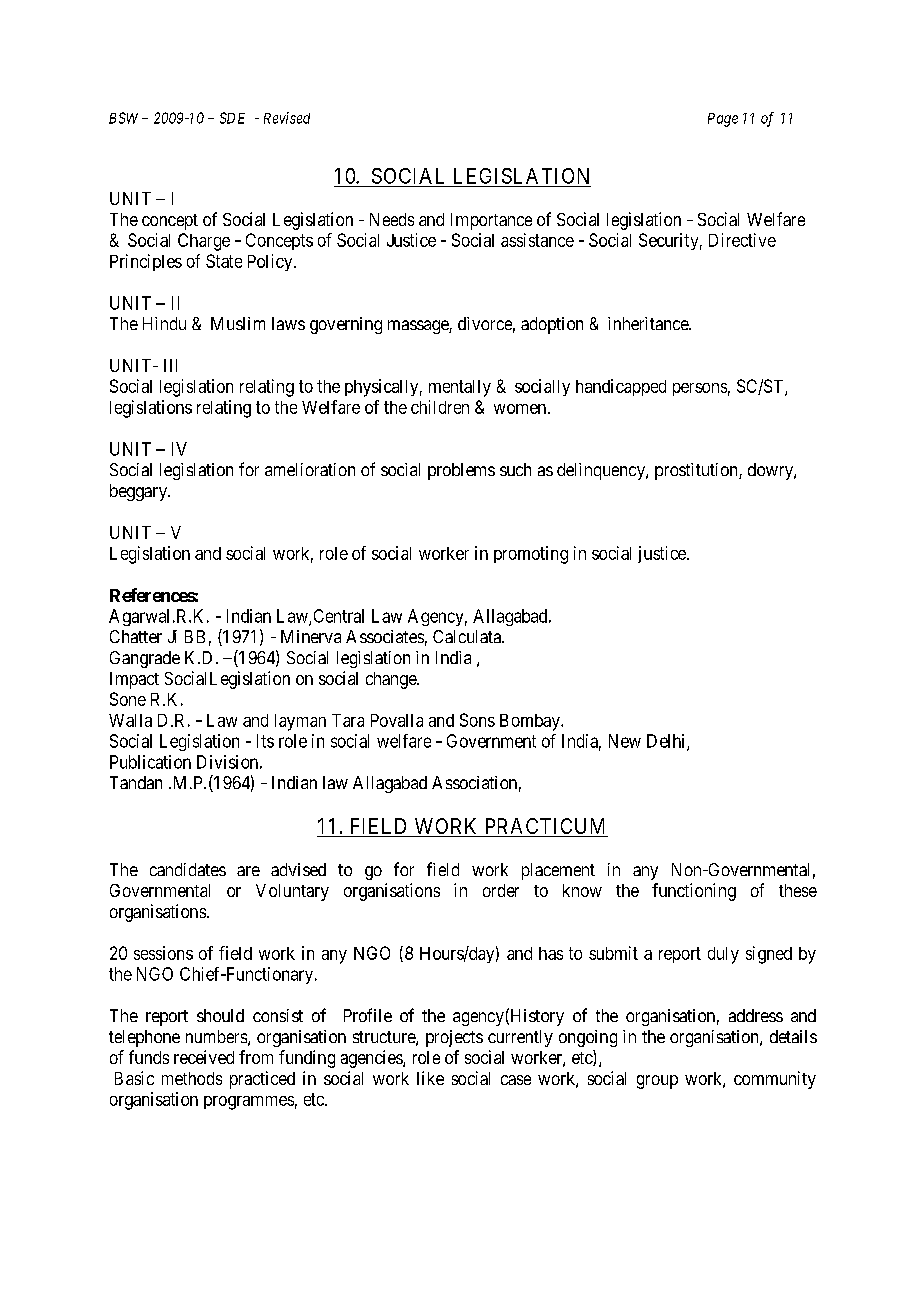  Describe the element at coordinates (136, 636) in the screenshot. I see `Chatter` at that location.
